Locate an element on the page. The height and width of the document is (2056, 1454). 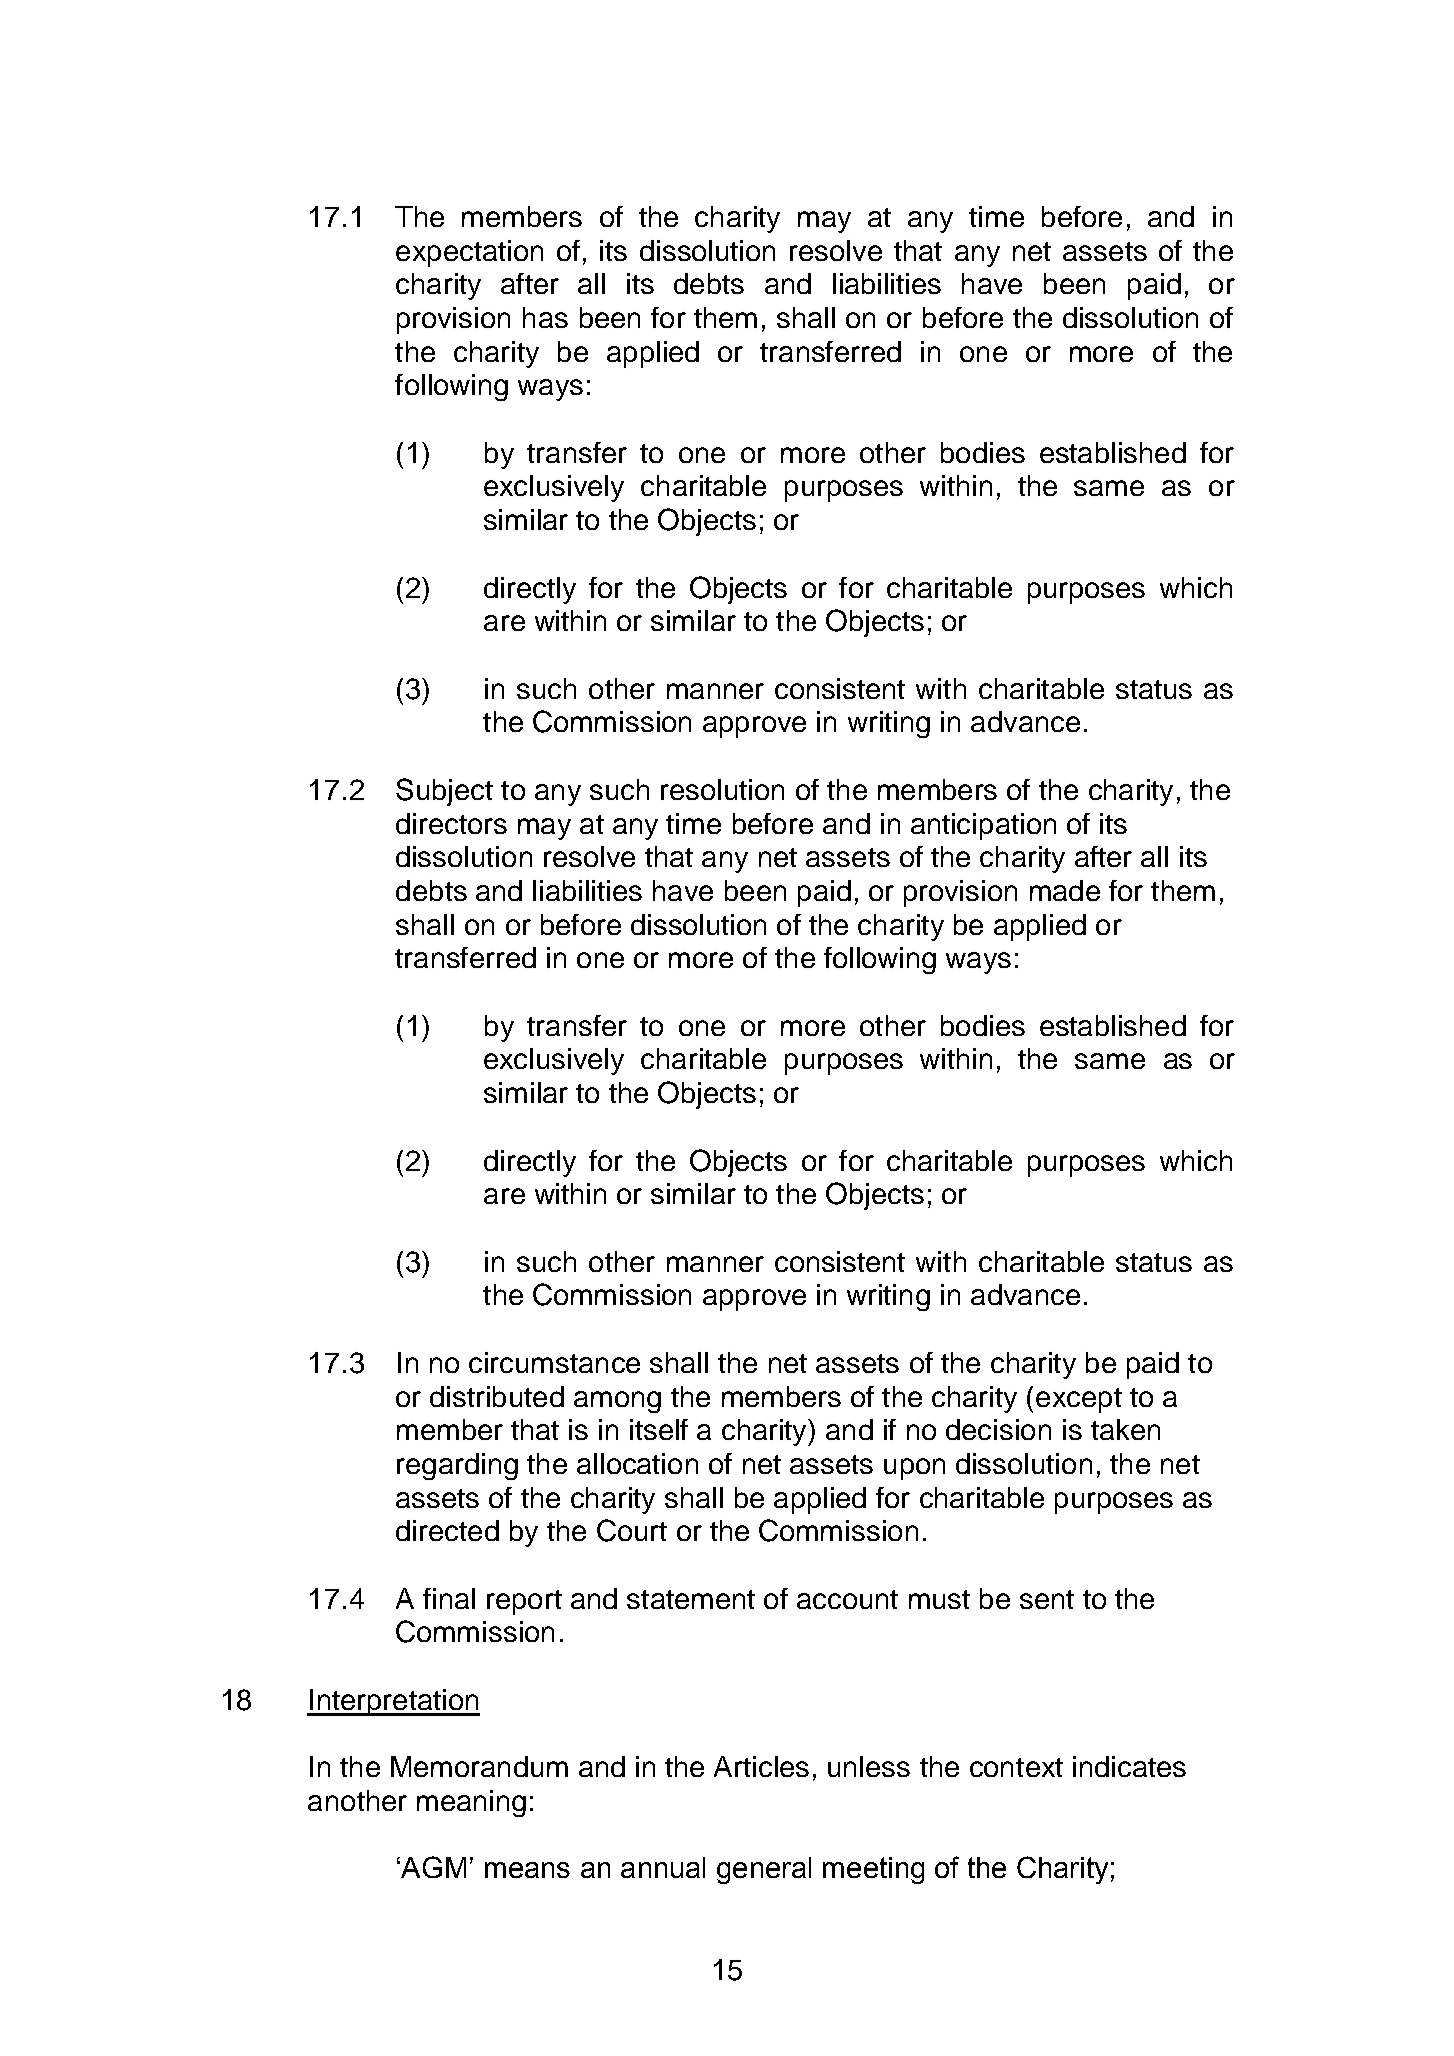
resolution is located at coordinates (722, 789).
